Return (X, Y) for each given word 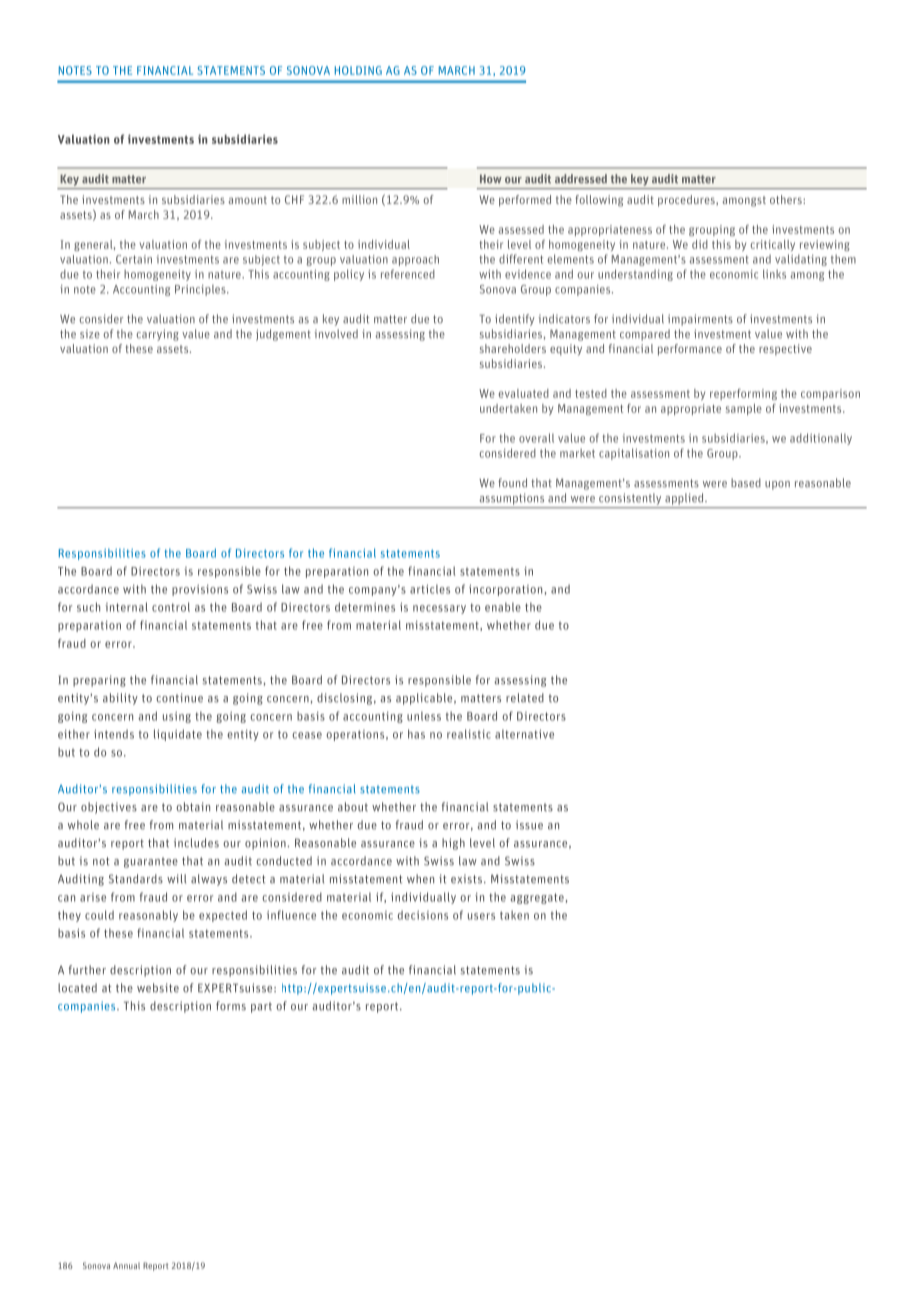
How (491, 179)
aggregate (537, 898)
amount (248, 200)
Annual (126, 1265)
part (261, 1007)
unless (424, 716)
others (787, 199)
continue (179, 698)
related (525, 698)
